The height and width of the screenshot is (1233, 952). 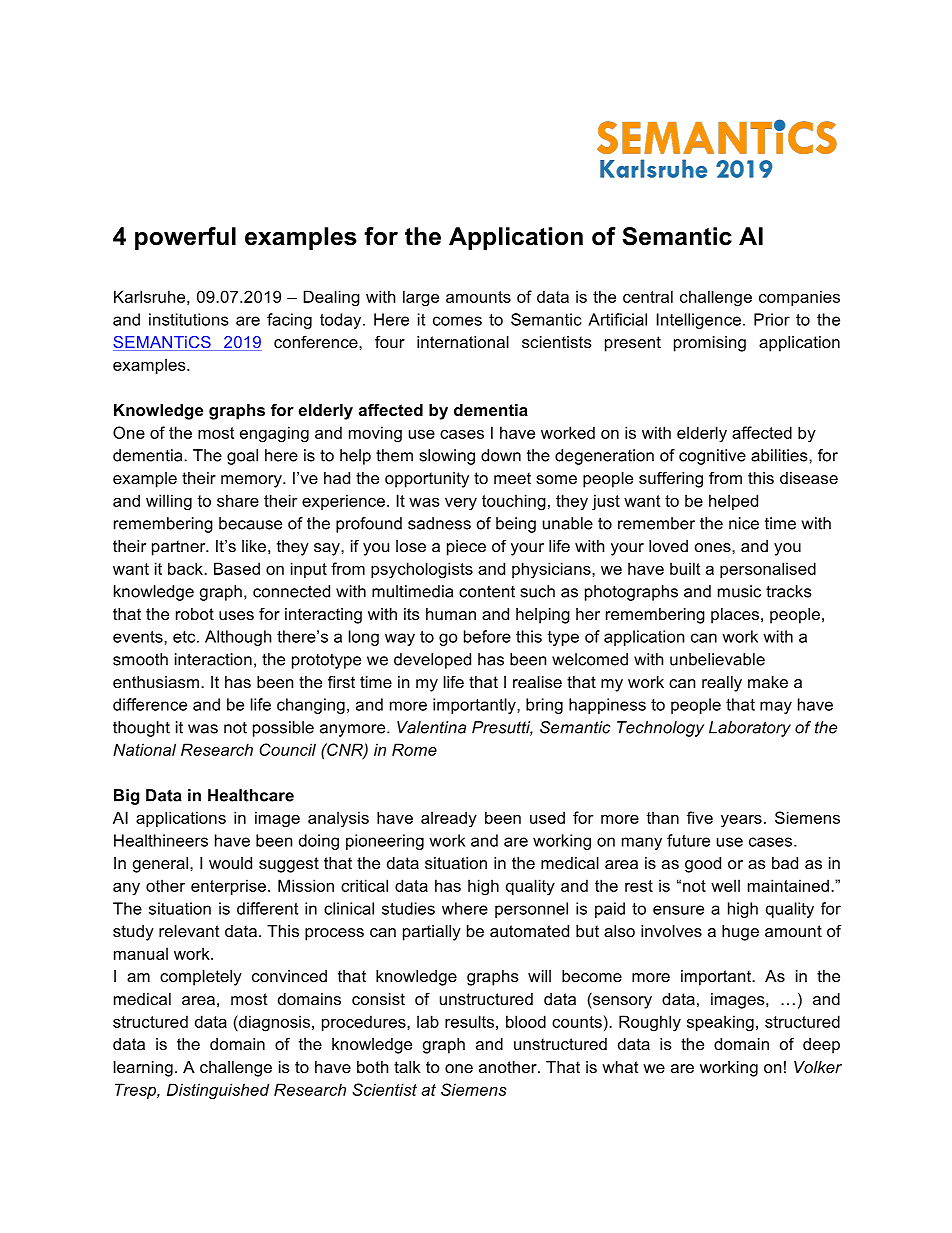 What do you see at coordinates (725, 885) in the screenshot?
I see `well` at bounding box center [725, 885].
